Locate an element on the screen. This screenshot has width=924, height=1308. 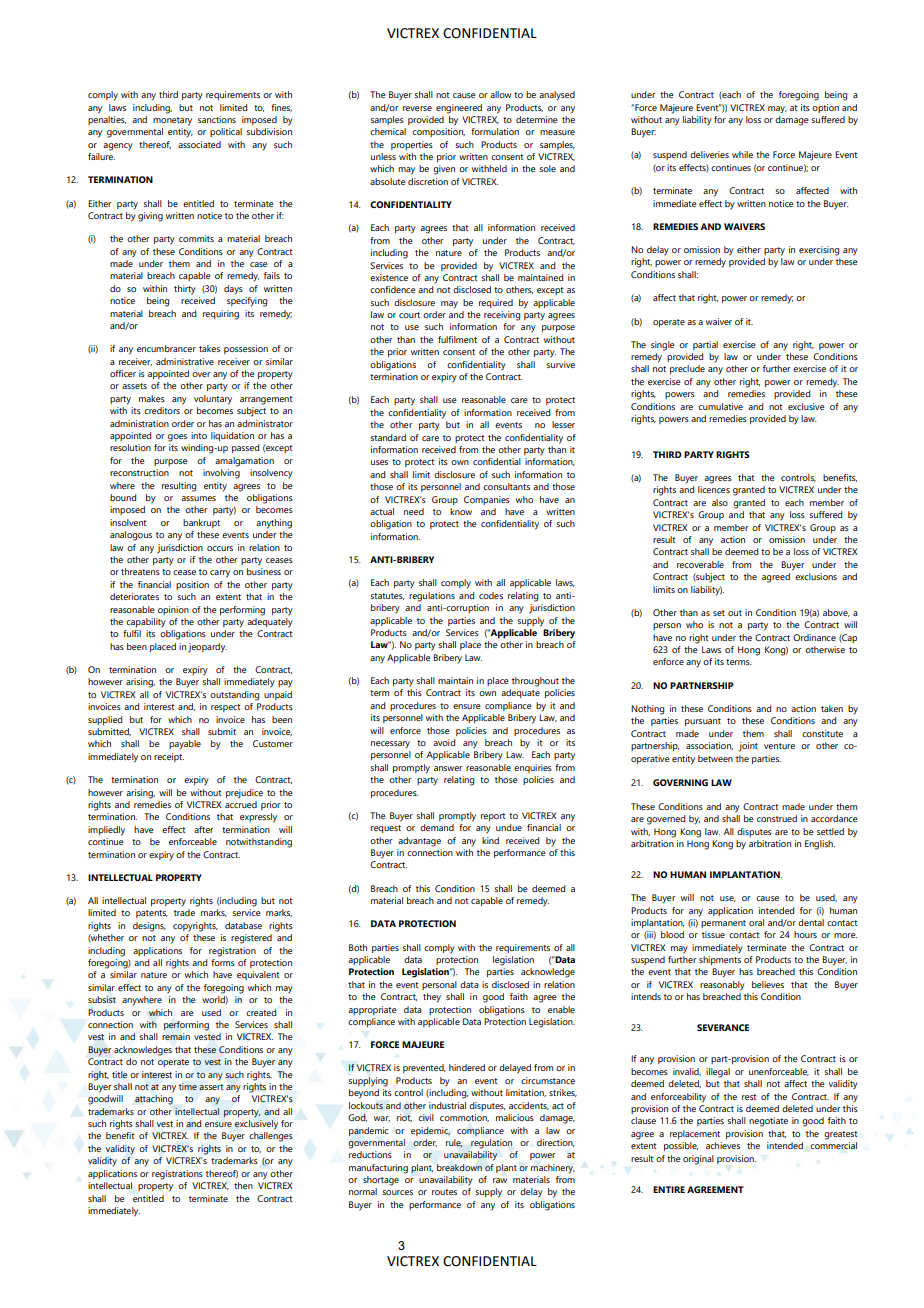
formulation is located at coordinates (495, 131).
